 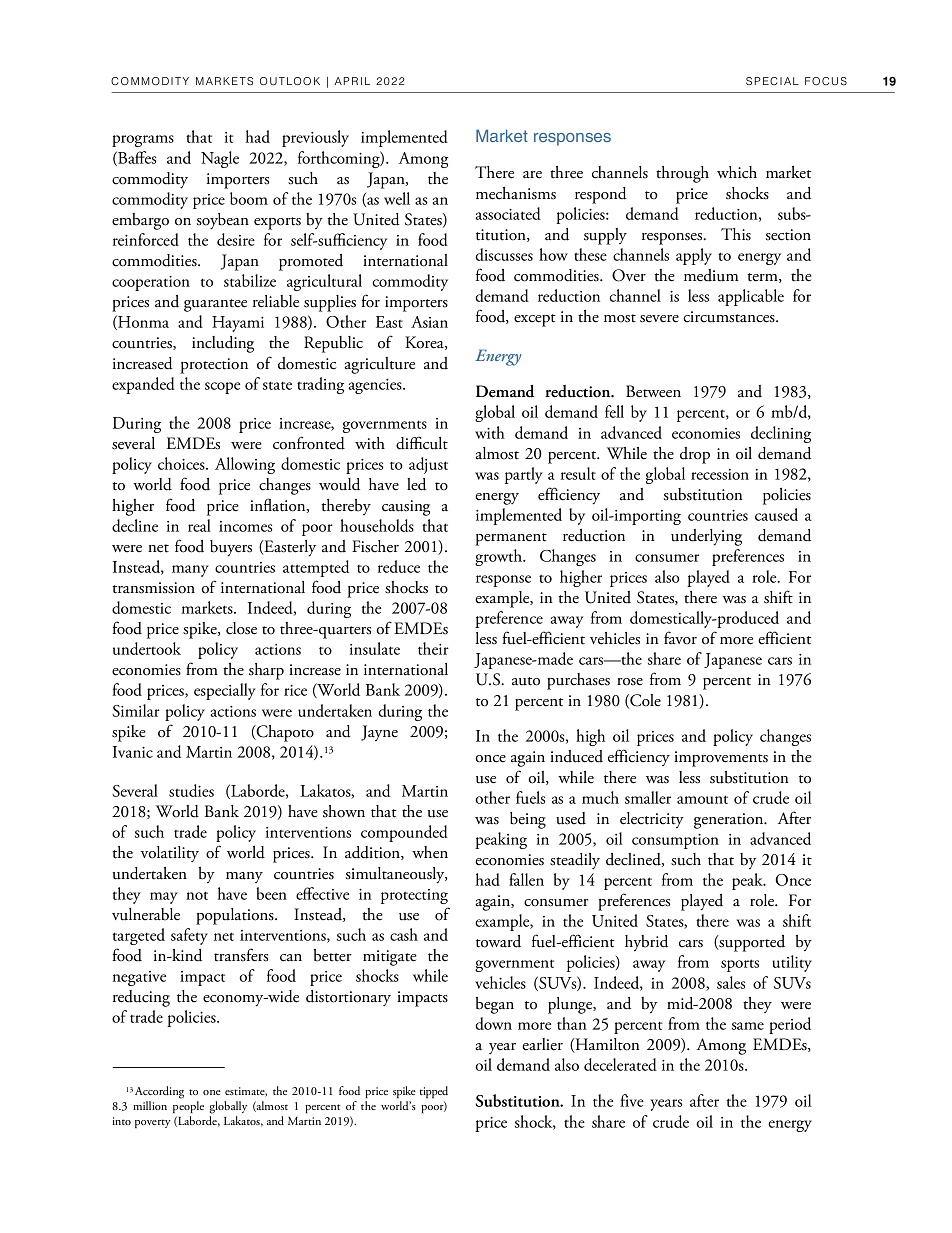 What do you see at coordinates (433, 648) in the document?
I see `their` at bounding box center [433, 648].
